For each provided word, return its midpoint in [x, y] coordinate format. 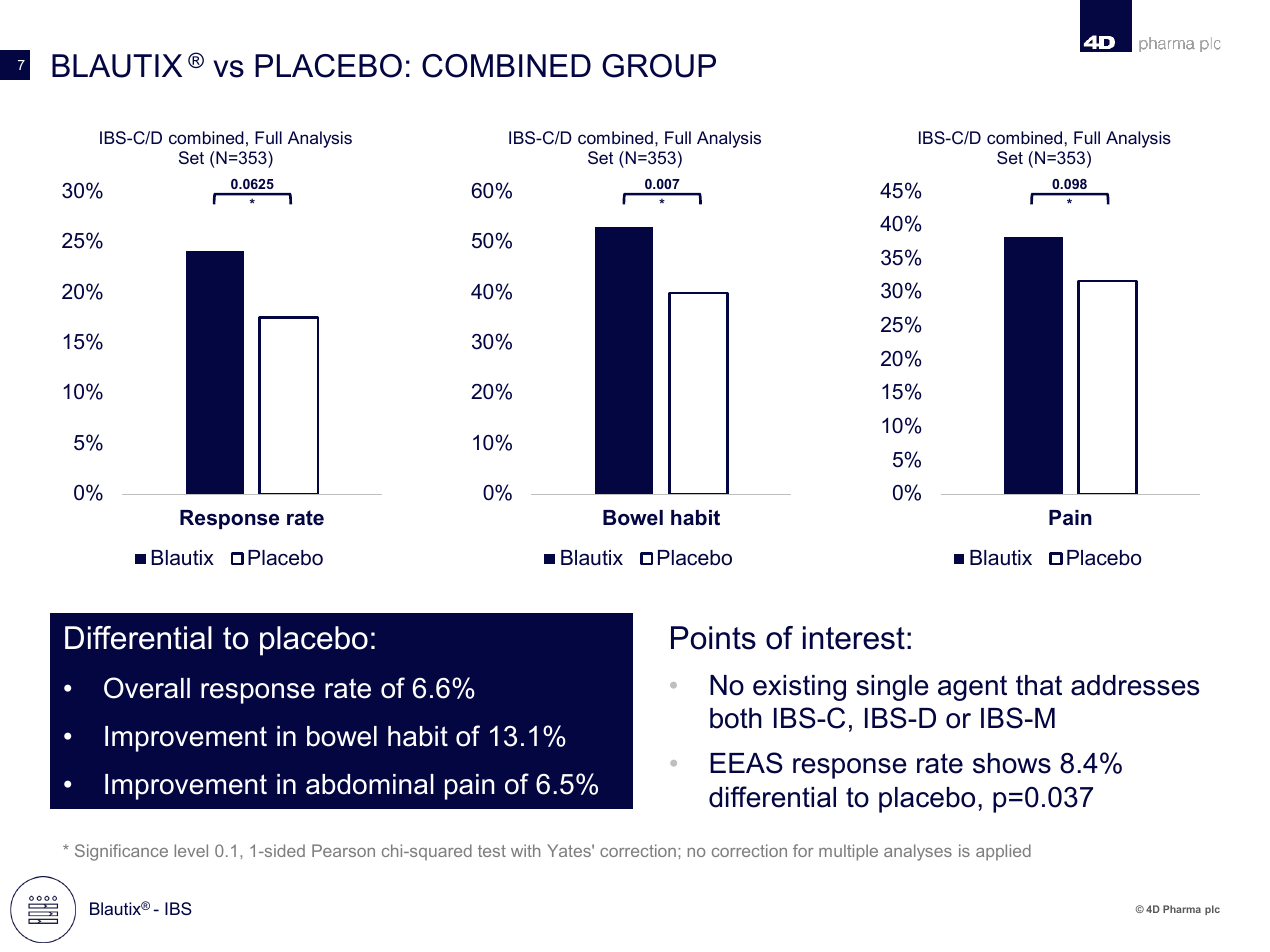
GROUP [659, 66]
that [1039, 685]
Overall [147, 688]
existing [799, 688]
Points [713, 638]
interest [854, 638]
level [191, 850]
